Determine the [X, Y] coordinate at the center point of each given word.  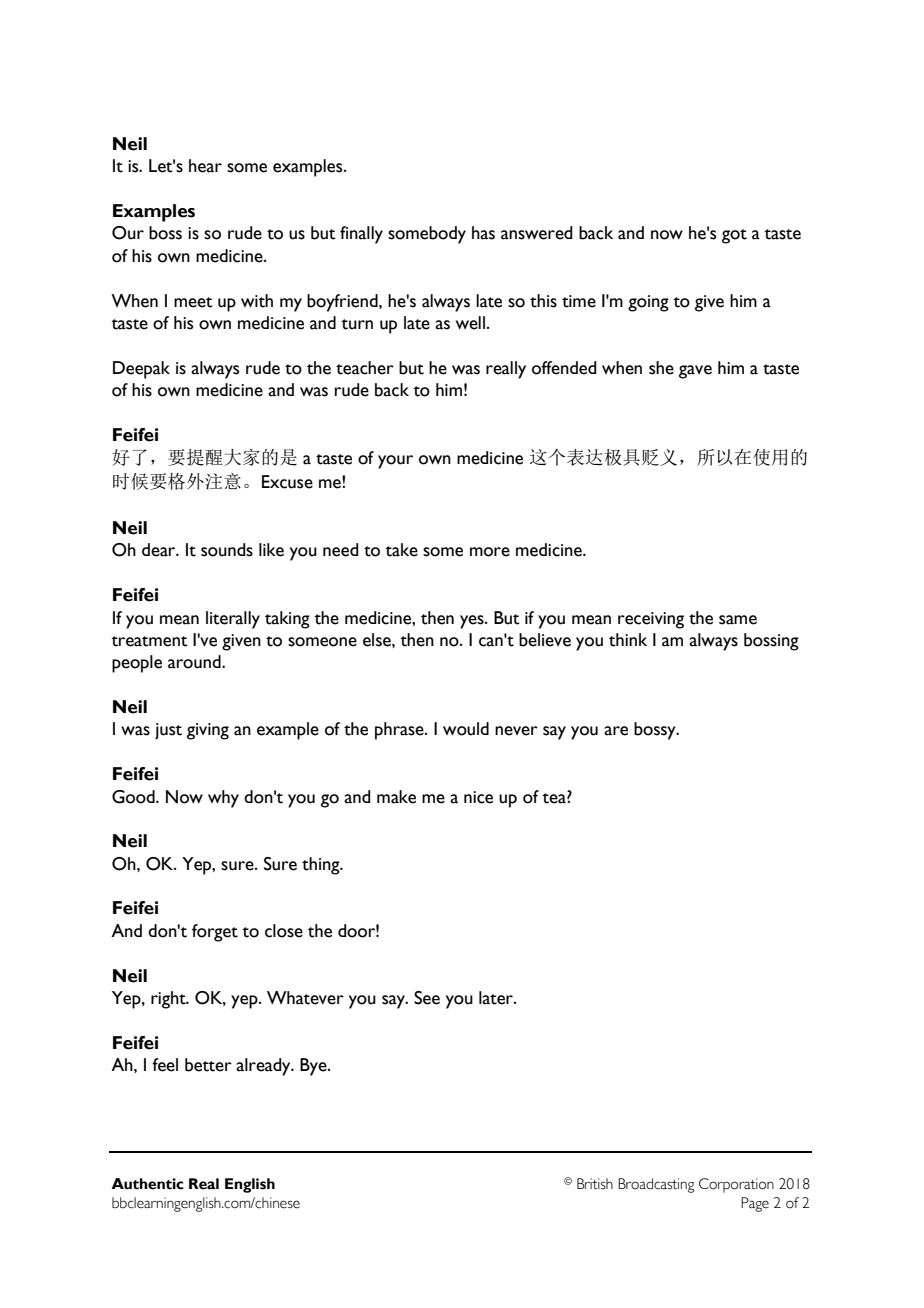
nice [478, 797]
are [616, 731]
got [734, 236]
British [595, 1183]
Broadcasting [656, 1185]
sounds [227, 550]
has [483, 233]
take [401, 550]
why [223, 799]
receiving [651, 620]
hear [205, 166]
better [208, 1065]
